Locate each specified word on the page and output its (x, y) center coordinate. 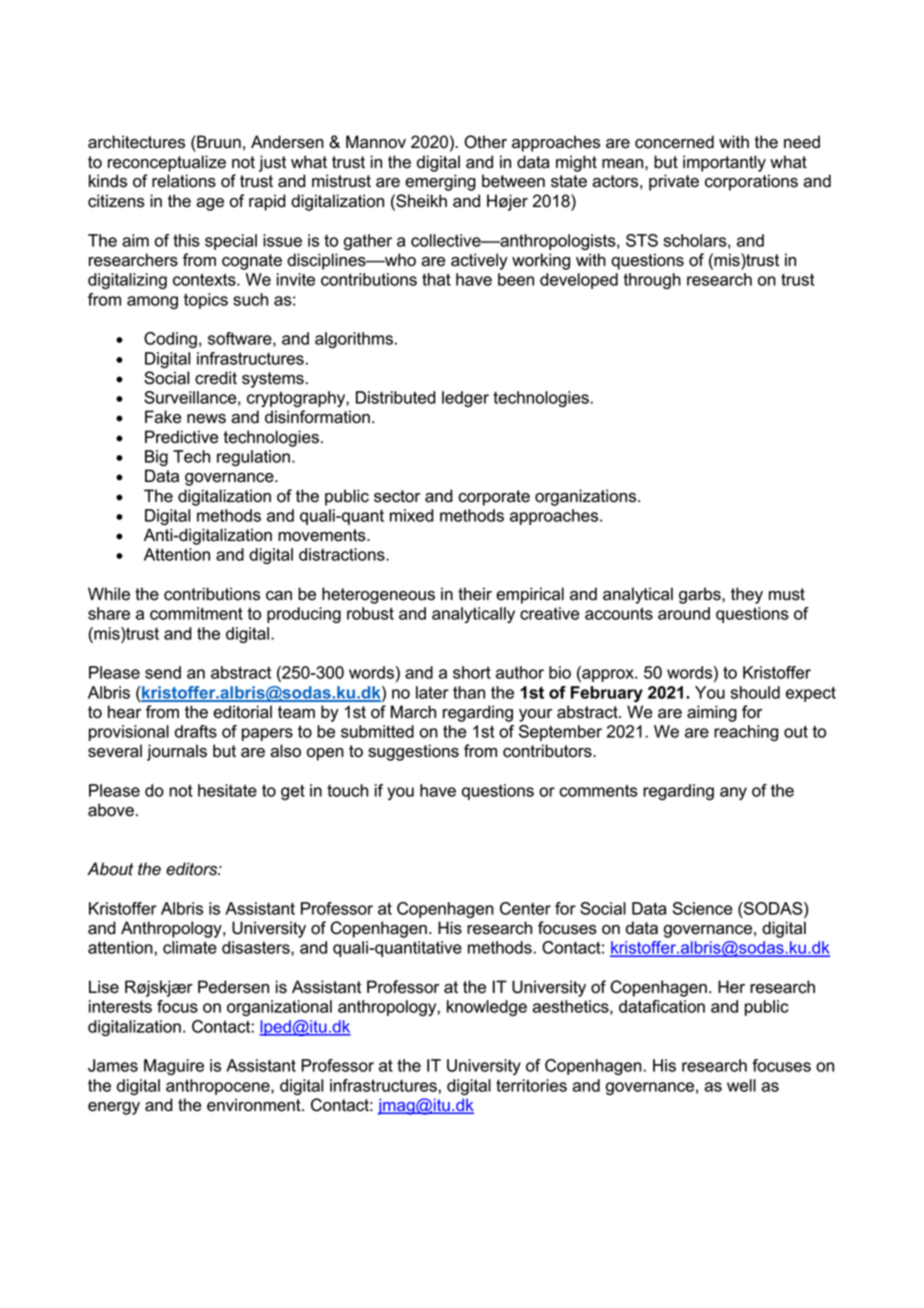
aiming (712, 713)
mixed (412, 515)
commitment (196, 613)
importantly (724, 163)
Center (525, 908)
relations (184, 181)
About (110, 869)
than (469, 692)
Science (703, 908)
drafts (196, 731)
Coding (170, 340)
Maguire (174, 1067)
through (652, 281)
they (747, 595)
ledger (465, 399)
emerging (440, 182)
